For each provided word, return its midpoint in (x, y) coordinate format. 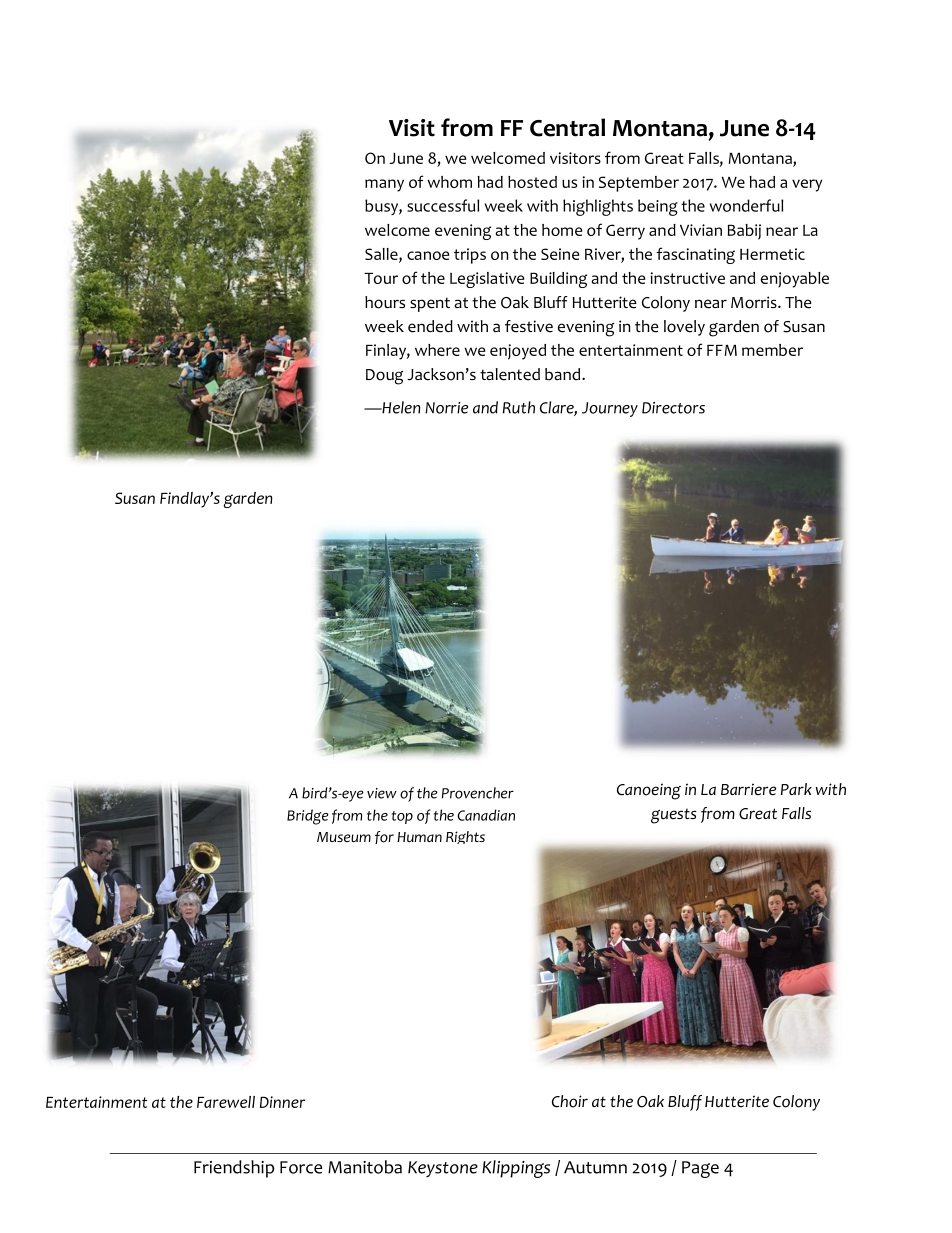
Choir (570, 1101)
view (382, 793)
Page (700, 1169)
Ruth (519, 407)
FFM (722, 350)
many (384, 185)
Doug (384, 377)
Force (301, 1167)
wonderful (746, 205)
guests (674, 816)
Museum (344, 837)
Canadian (486, 815)
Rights (465, 837)
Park (796, 789)
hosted (532, 182)
